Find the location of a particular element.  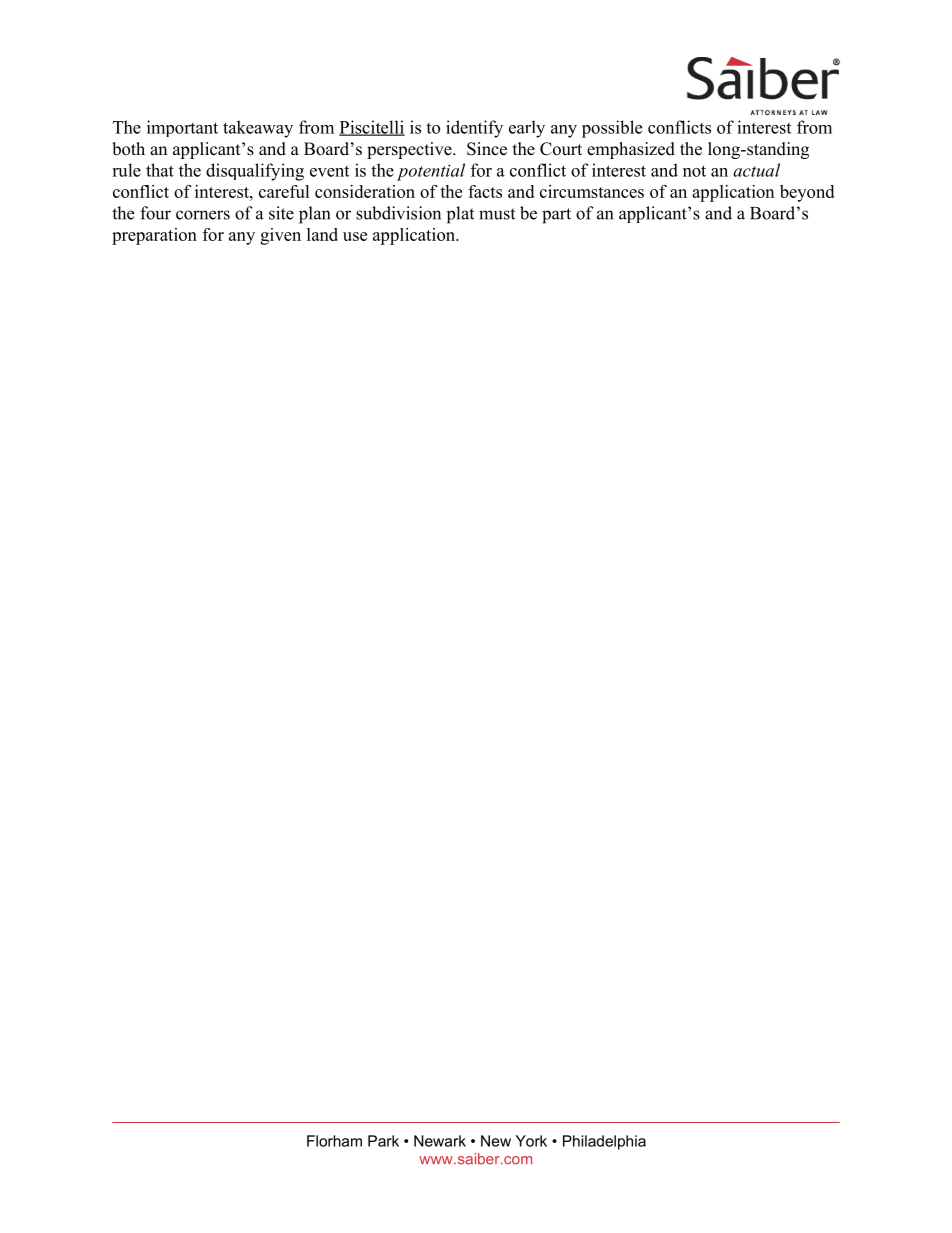

actual is located at coordinates (756, 170).
